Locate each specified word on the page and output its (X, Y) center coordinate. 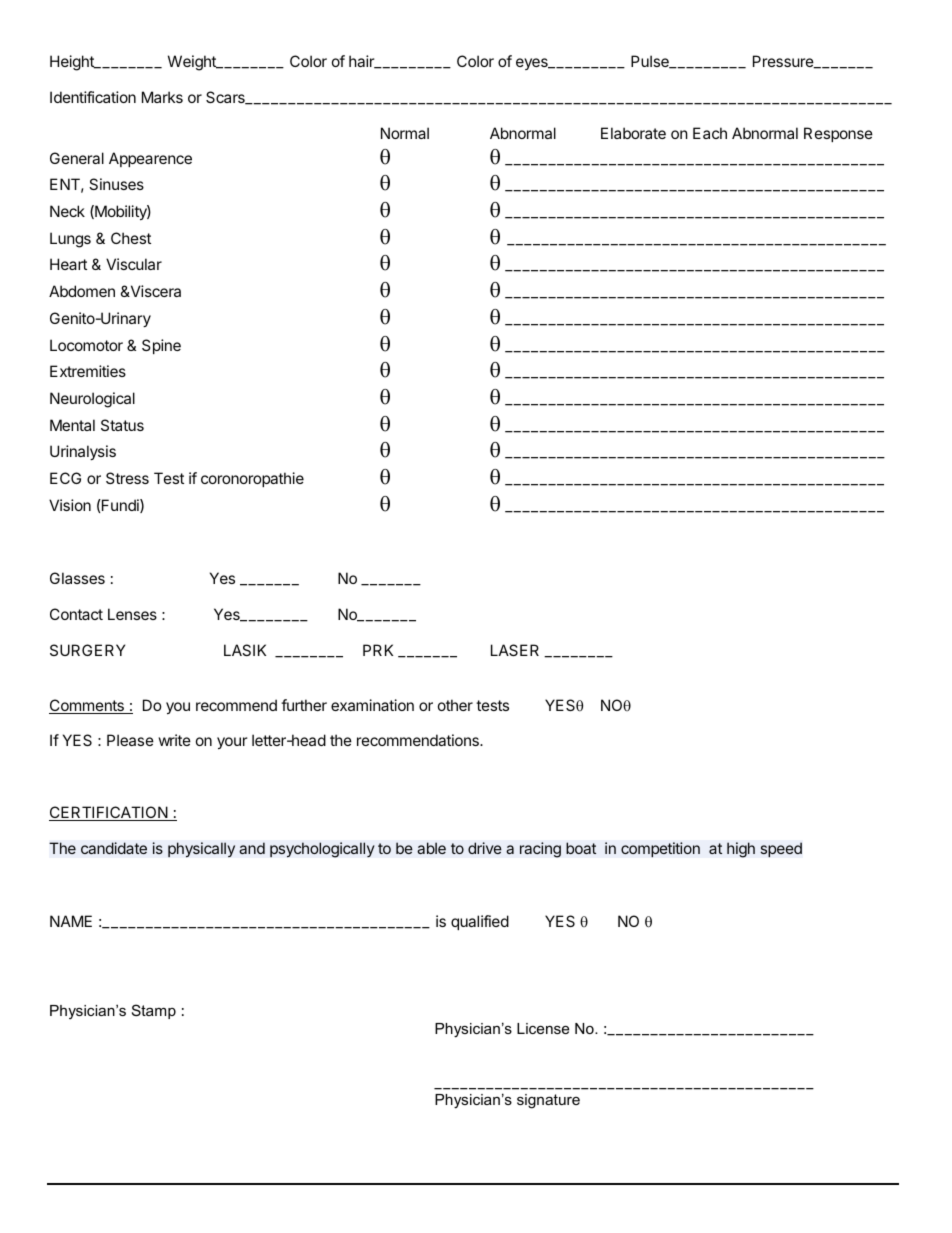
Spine (161, 346)
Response (838, 134)
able (431, 848)
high (741, 850)
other (455, 705)
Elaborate (633, 133)
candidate (114, 848)
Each (710, 133)
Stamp (154, 1011)
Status (122, 425)
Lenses (132, 614)
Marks (162, 97)
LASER (515, 650)
